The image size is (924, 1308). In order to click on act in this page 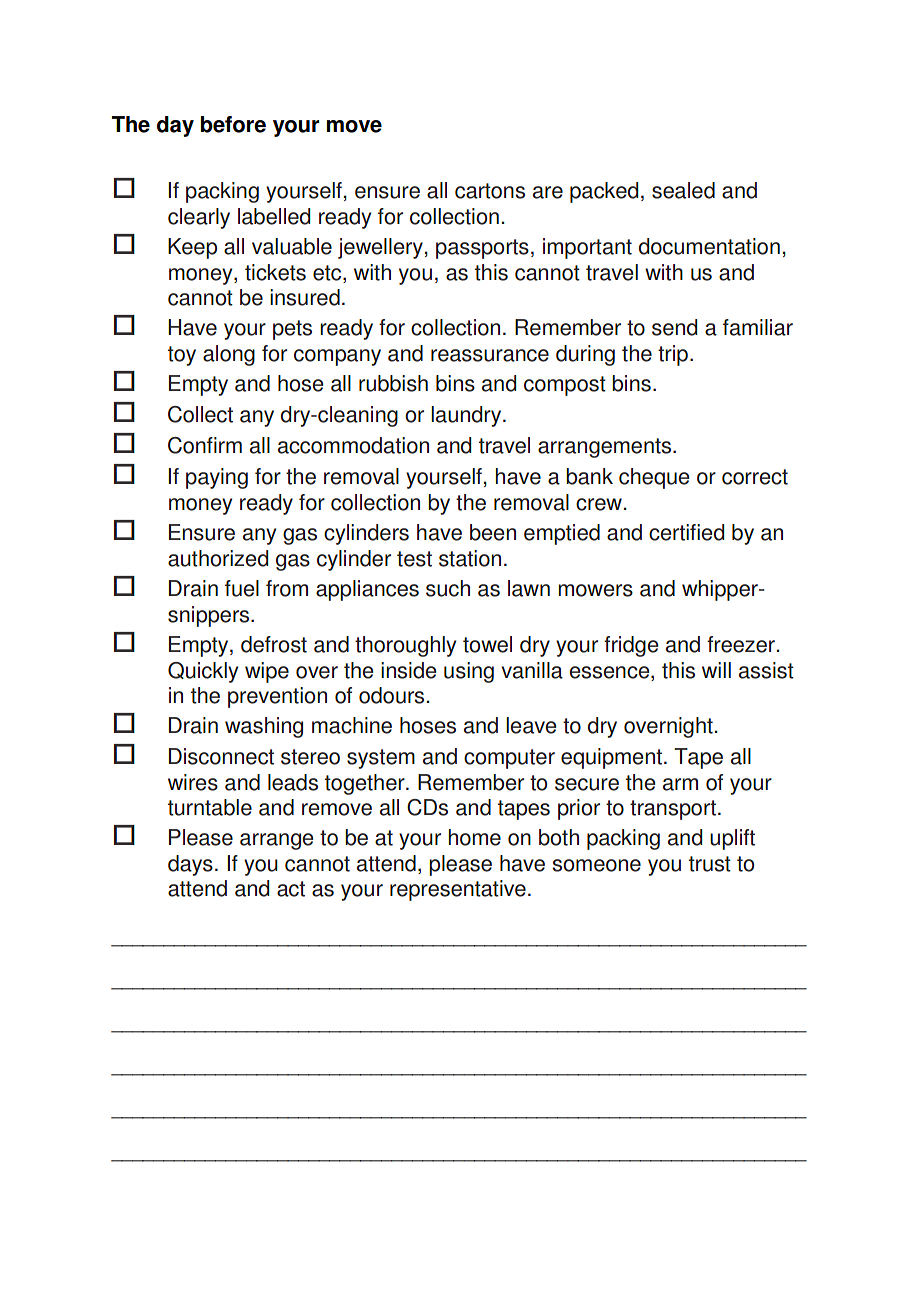, I will do `click(291, 889)`.
